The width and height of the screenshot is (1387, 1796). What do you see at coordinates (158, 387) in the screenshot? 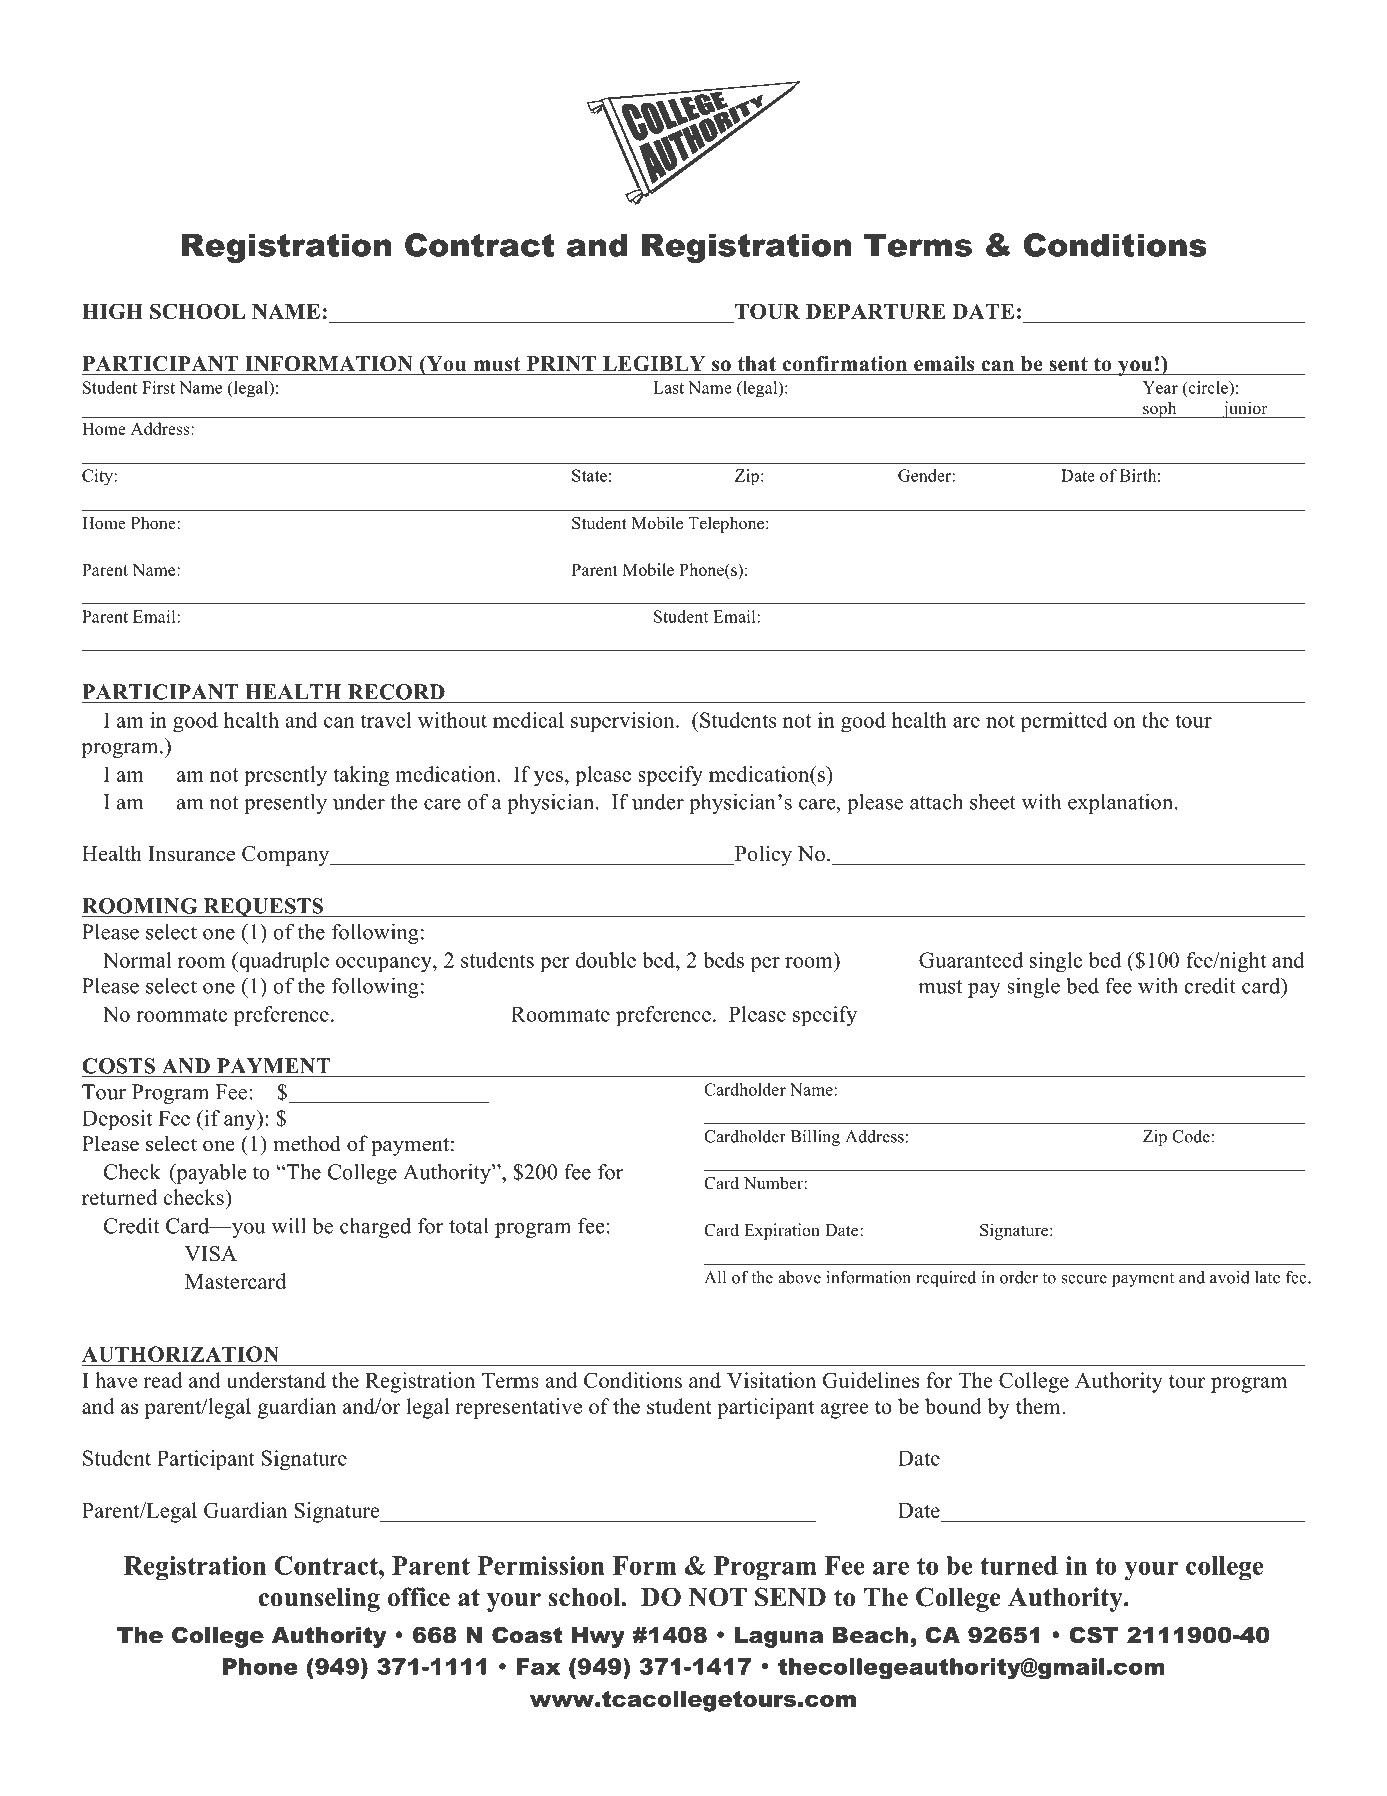
I see `First` at bounding box center [158, 387].
